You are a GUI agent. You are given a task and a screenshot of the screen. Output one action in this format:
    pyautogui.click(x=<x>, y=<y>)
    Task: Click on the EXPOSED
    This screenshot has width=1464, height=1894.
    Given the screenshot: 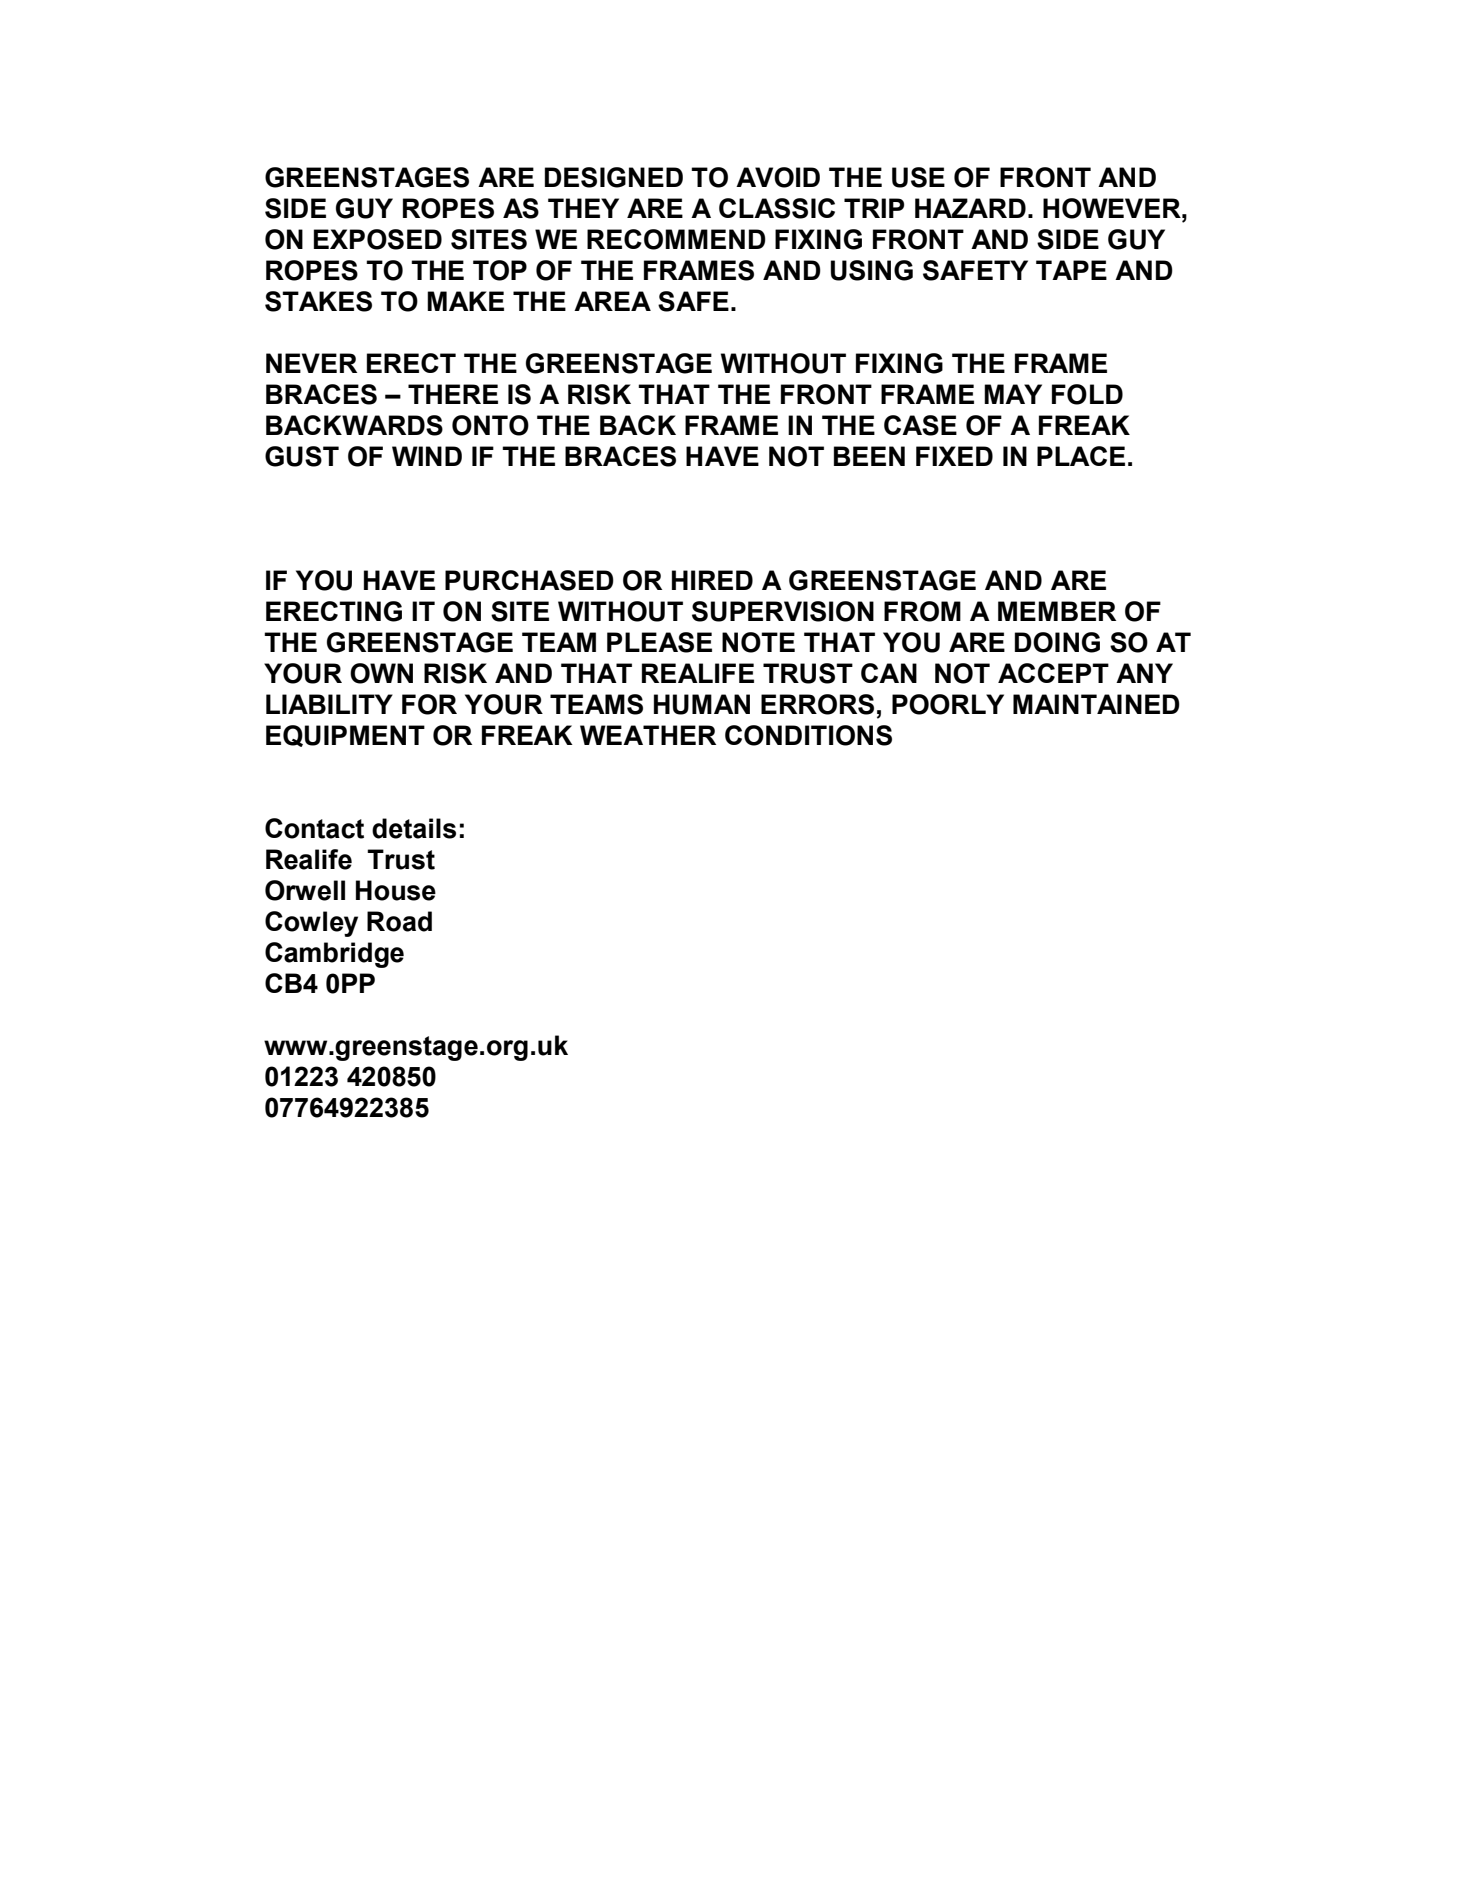 What is the action you would take?
    pyautogui.click(x=378, y=239)
